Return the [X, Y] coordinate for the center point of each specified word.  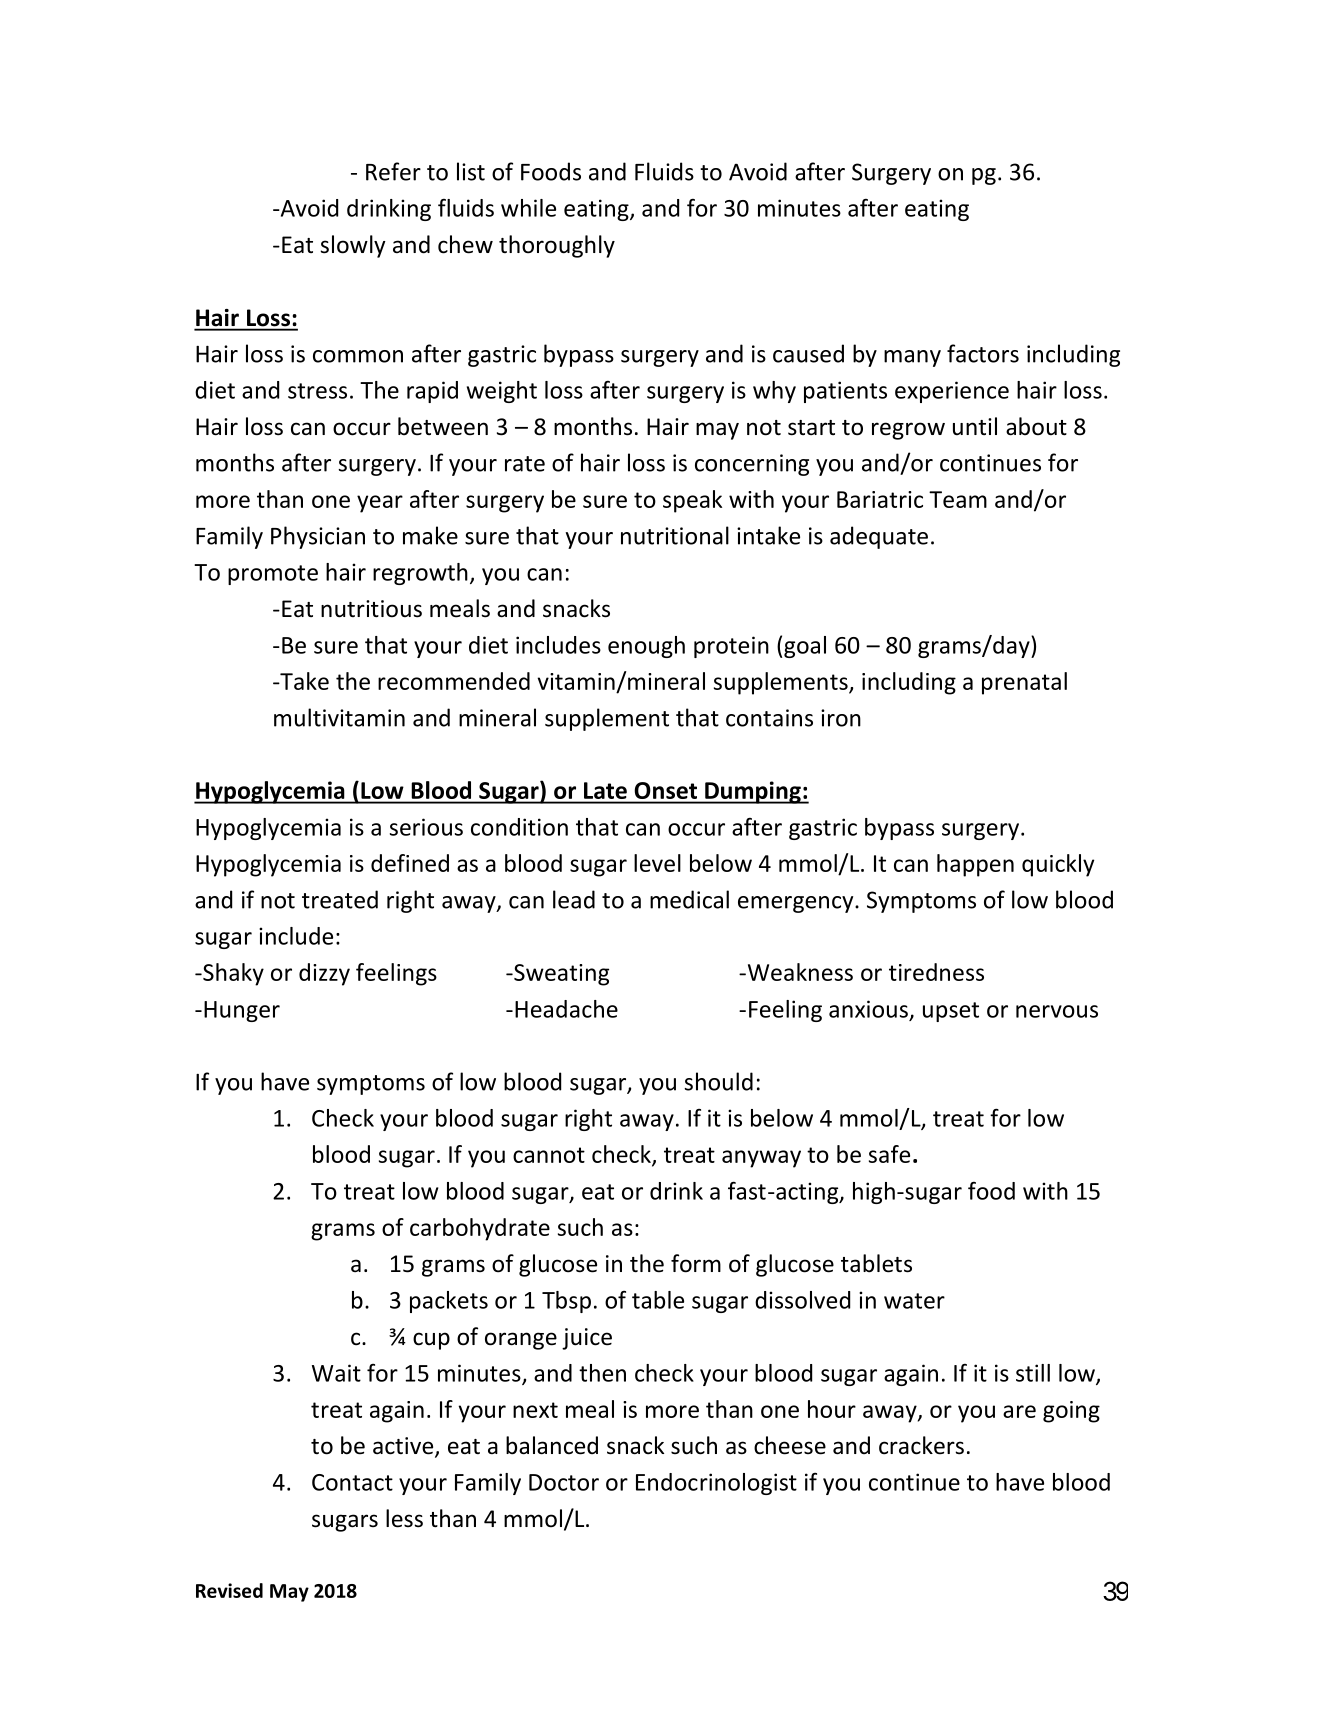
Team [958, 499]
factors [983, 353]
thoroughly [557, 246]
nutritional [675, 535]
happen [975, 865]
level [657, 863]
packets [449, 1302]
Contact [352, 1482]
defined [410, 863]
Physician [318, 537]
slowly [353, 246]
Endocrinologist [716, 1484]
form [696, 1263]
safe [889, 1154]
